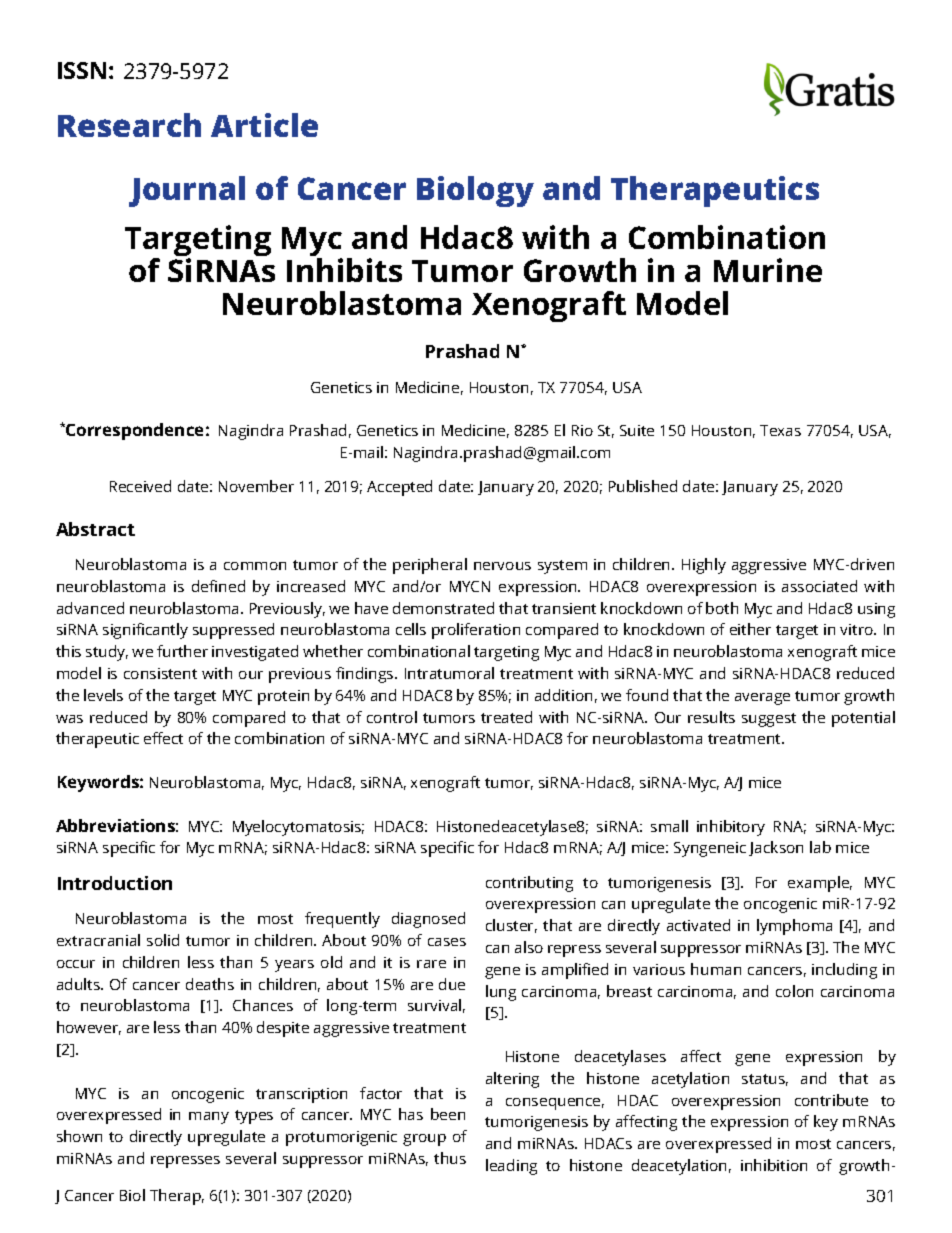 The height and width of the screenshot is (1233, 952). Describe the element at coordinates (145, 631) in the screenshot. I see `significantly` at that location.
